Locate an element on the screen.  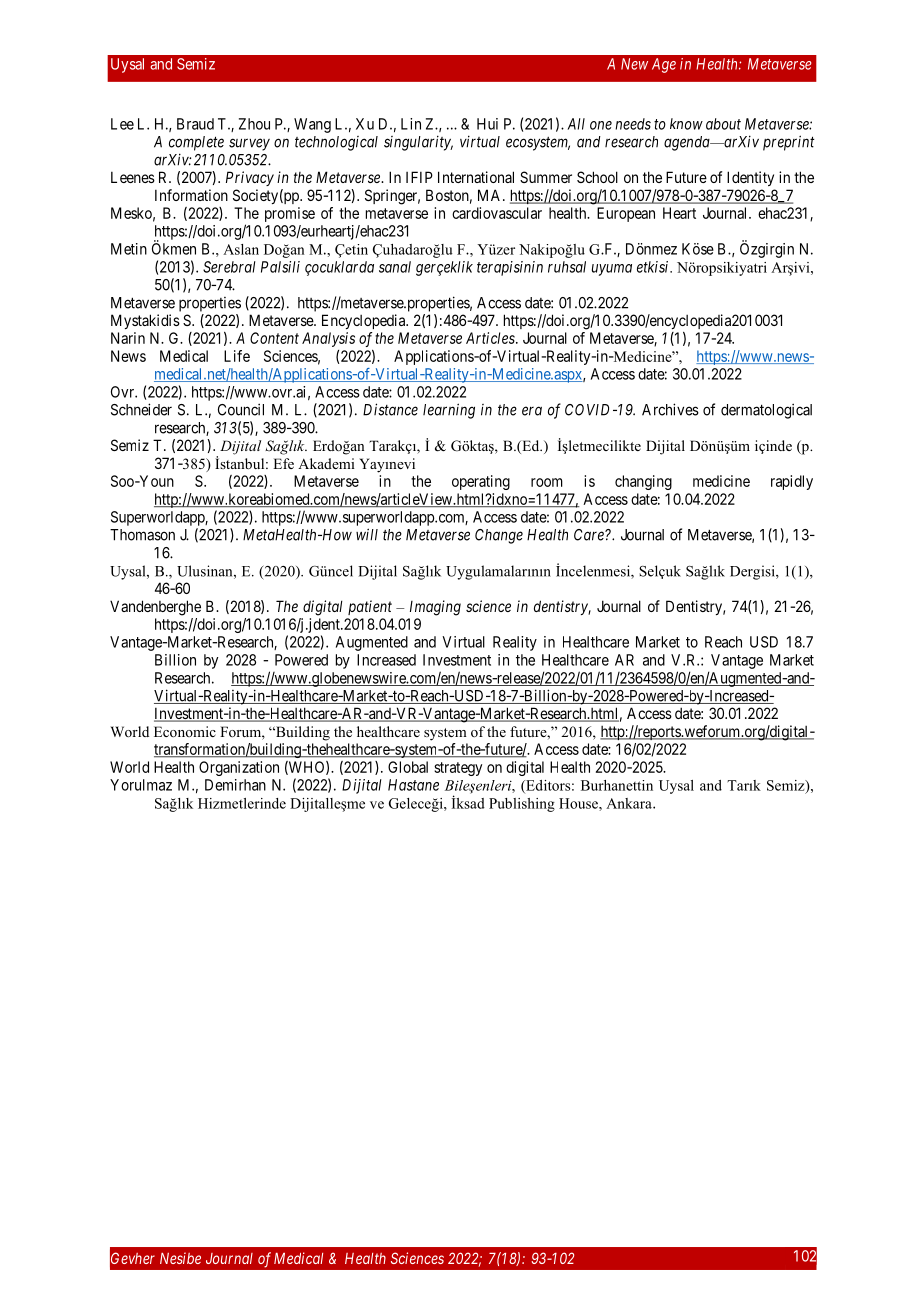
complete is located at coordinates (196, 143).
